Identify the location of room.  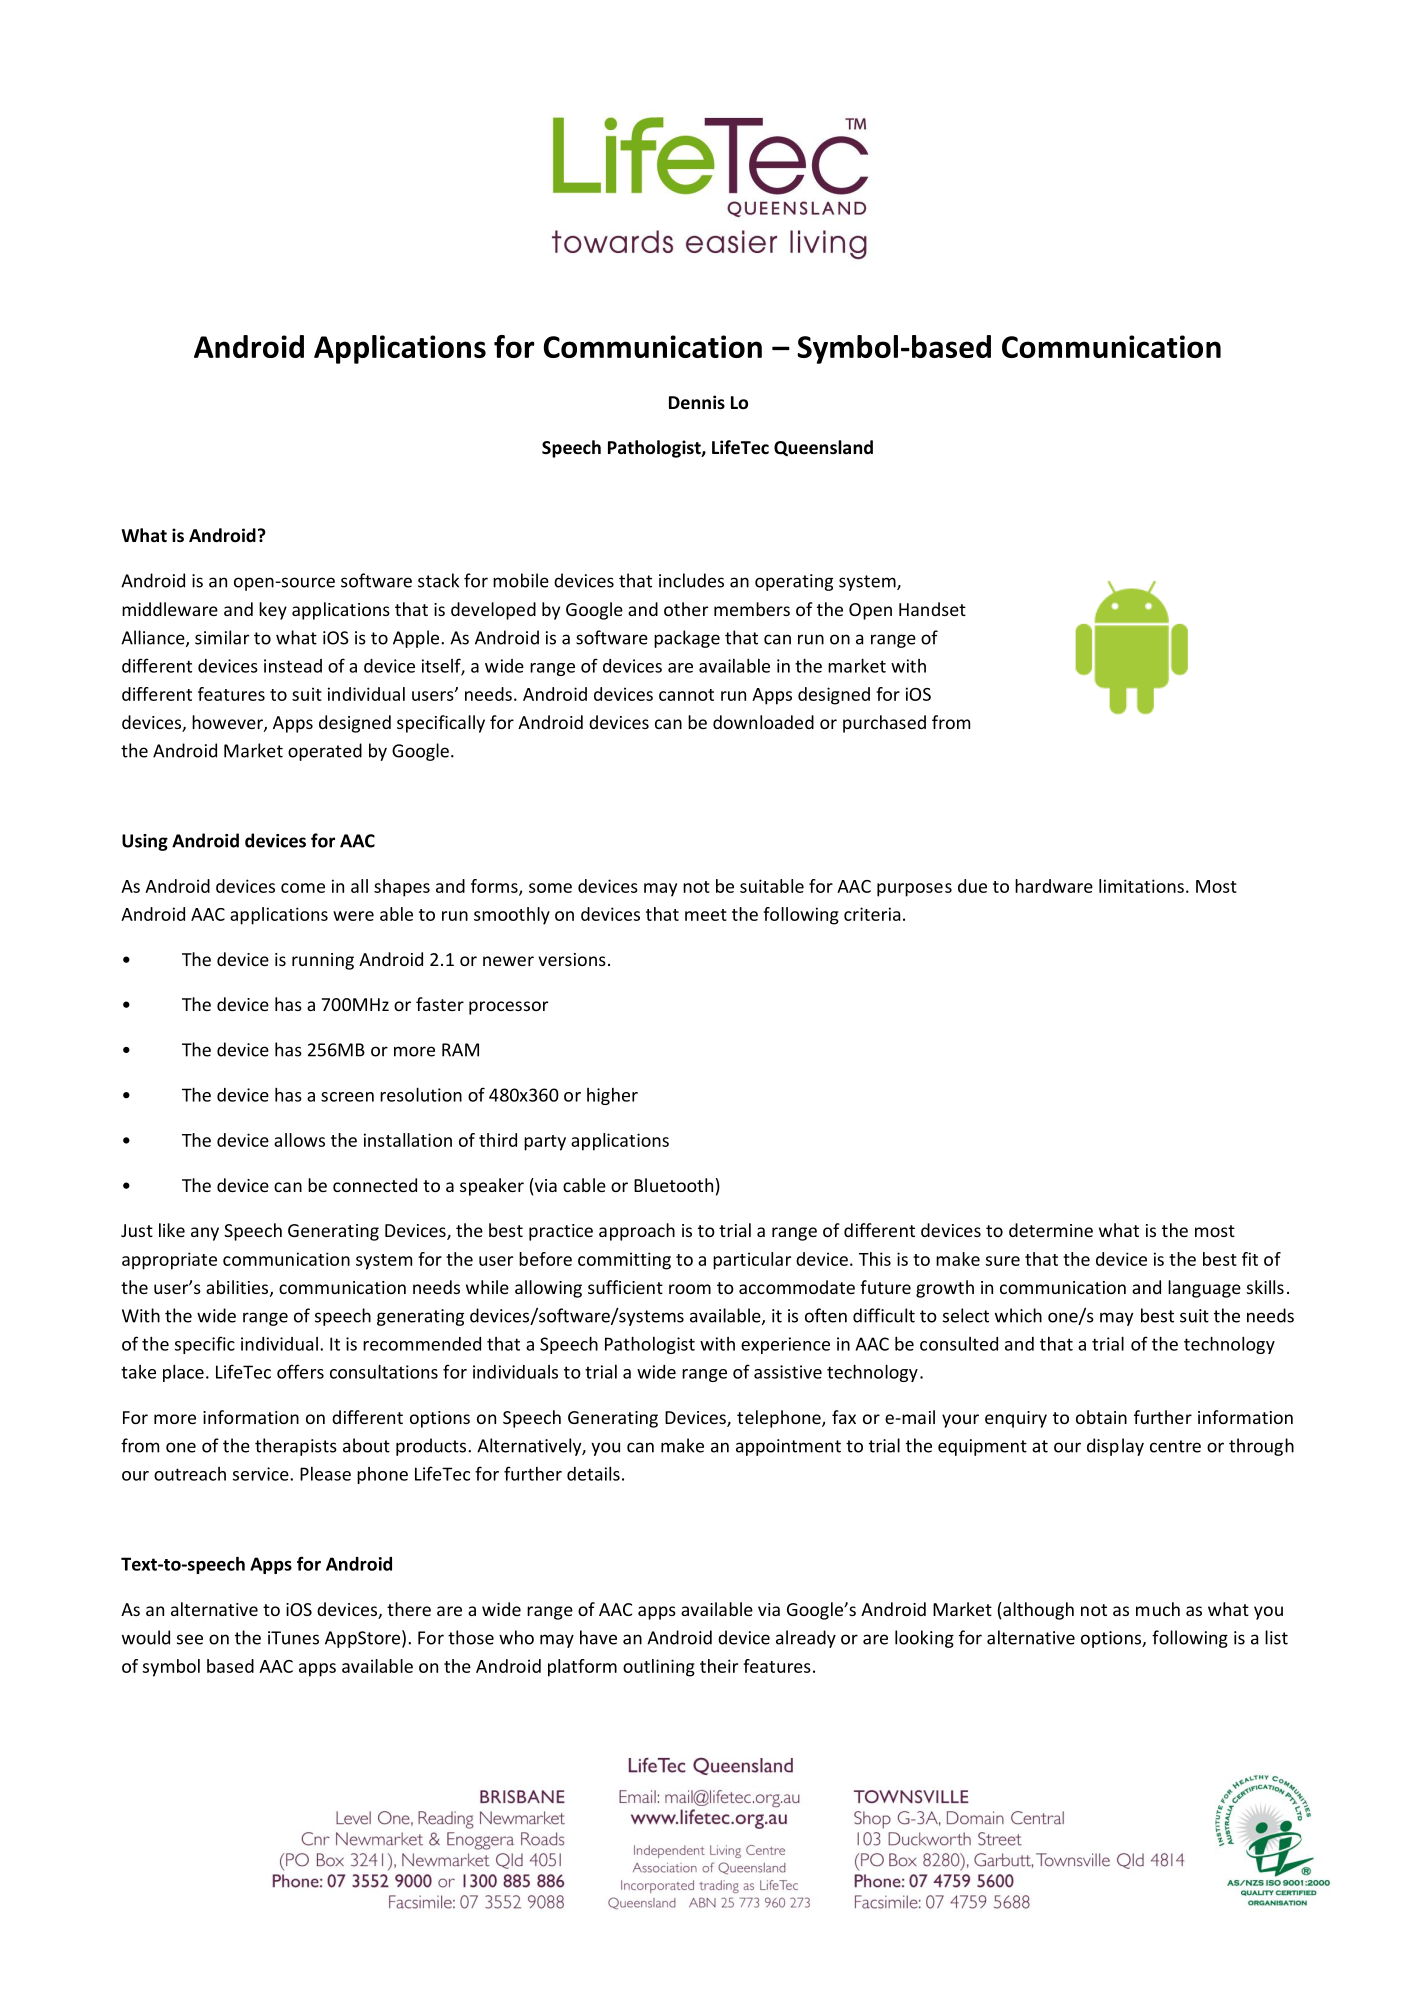
(690, 1289).
